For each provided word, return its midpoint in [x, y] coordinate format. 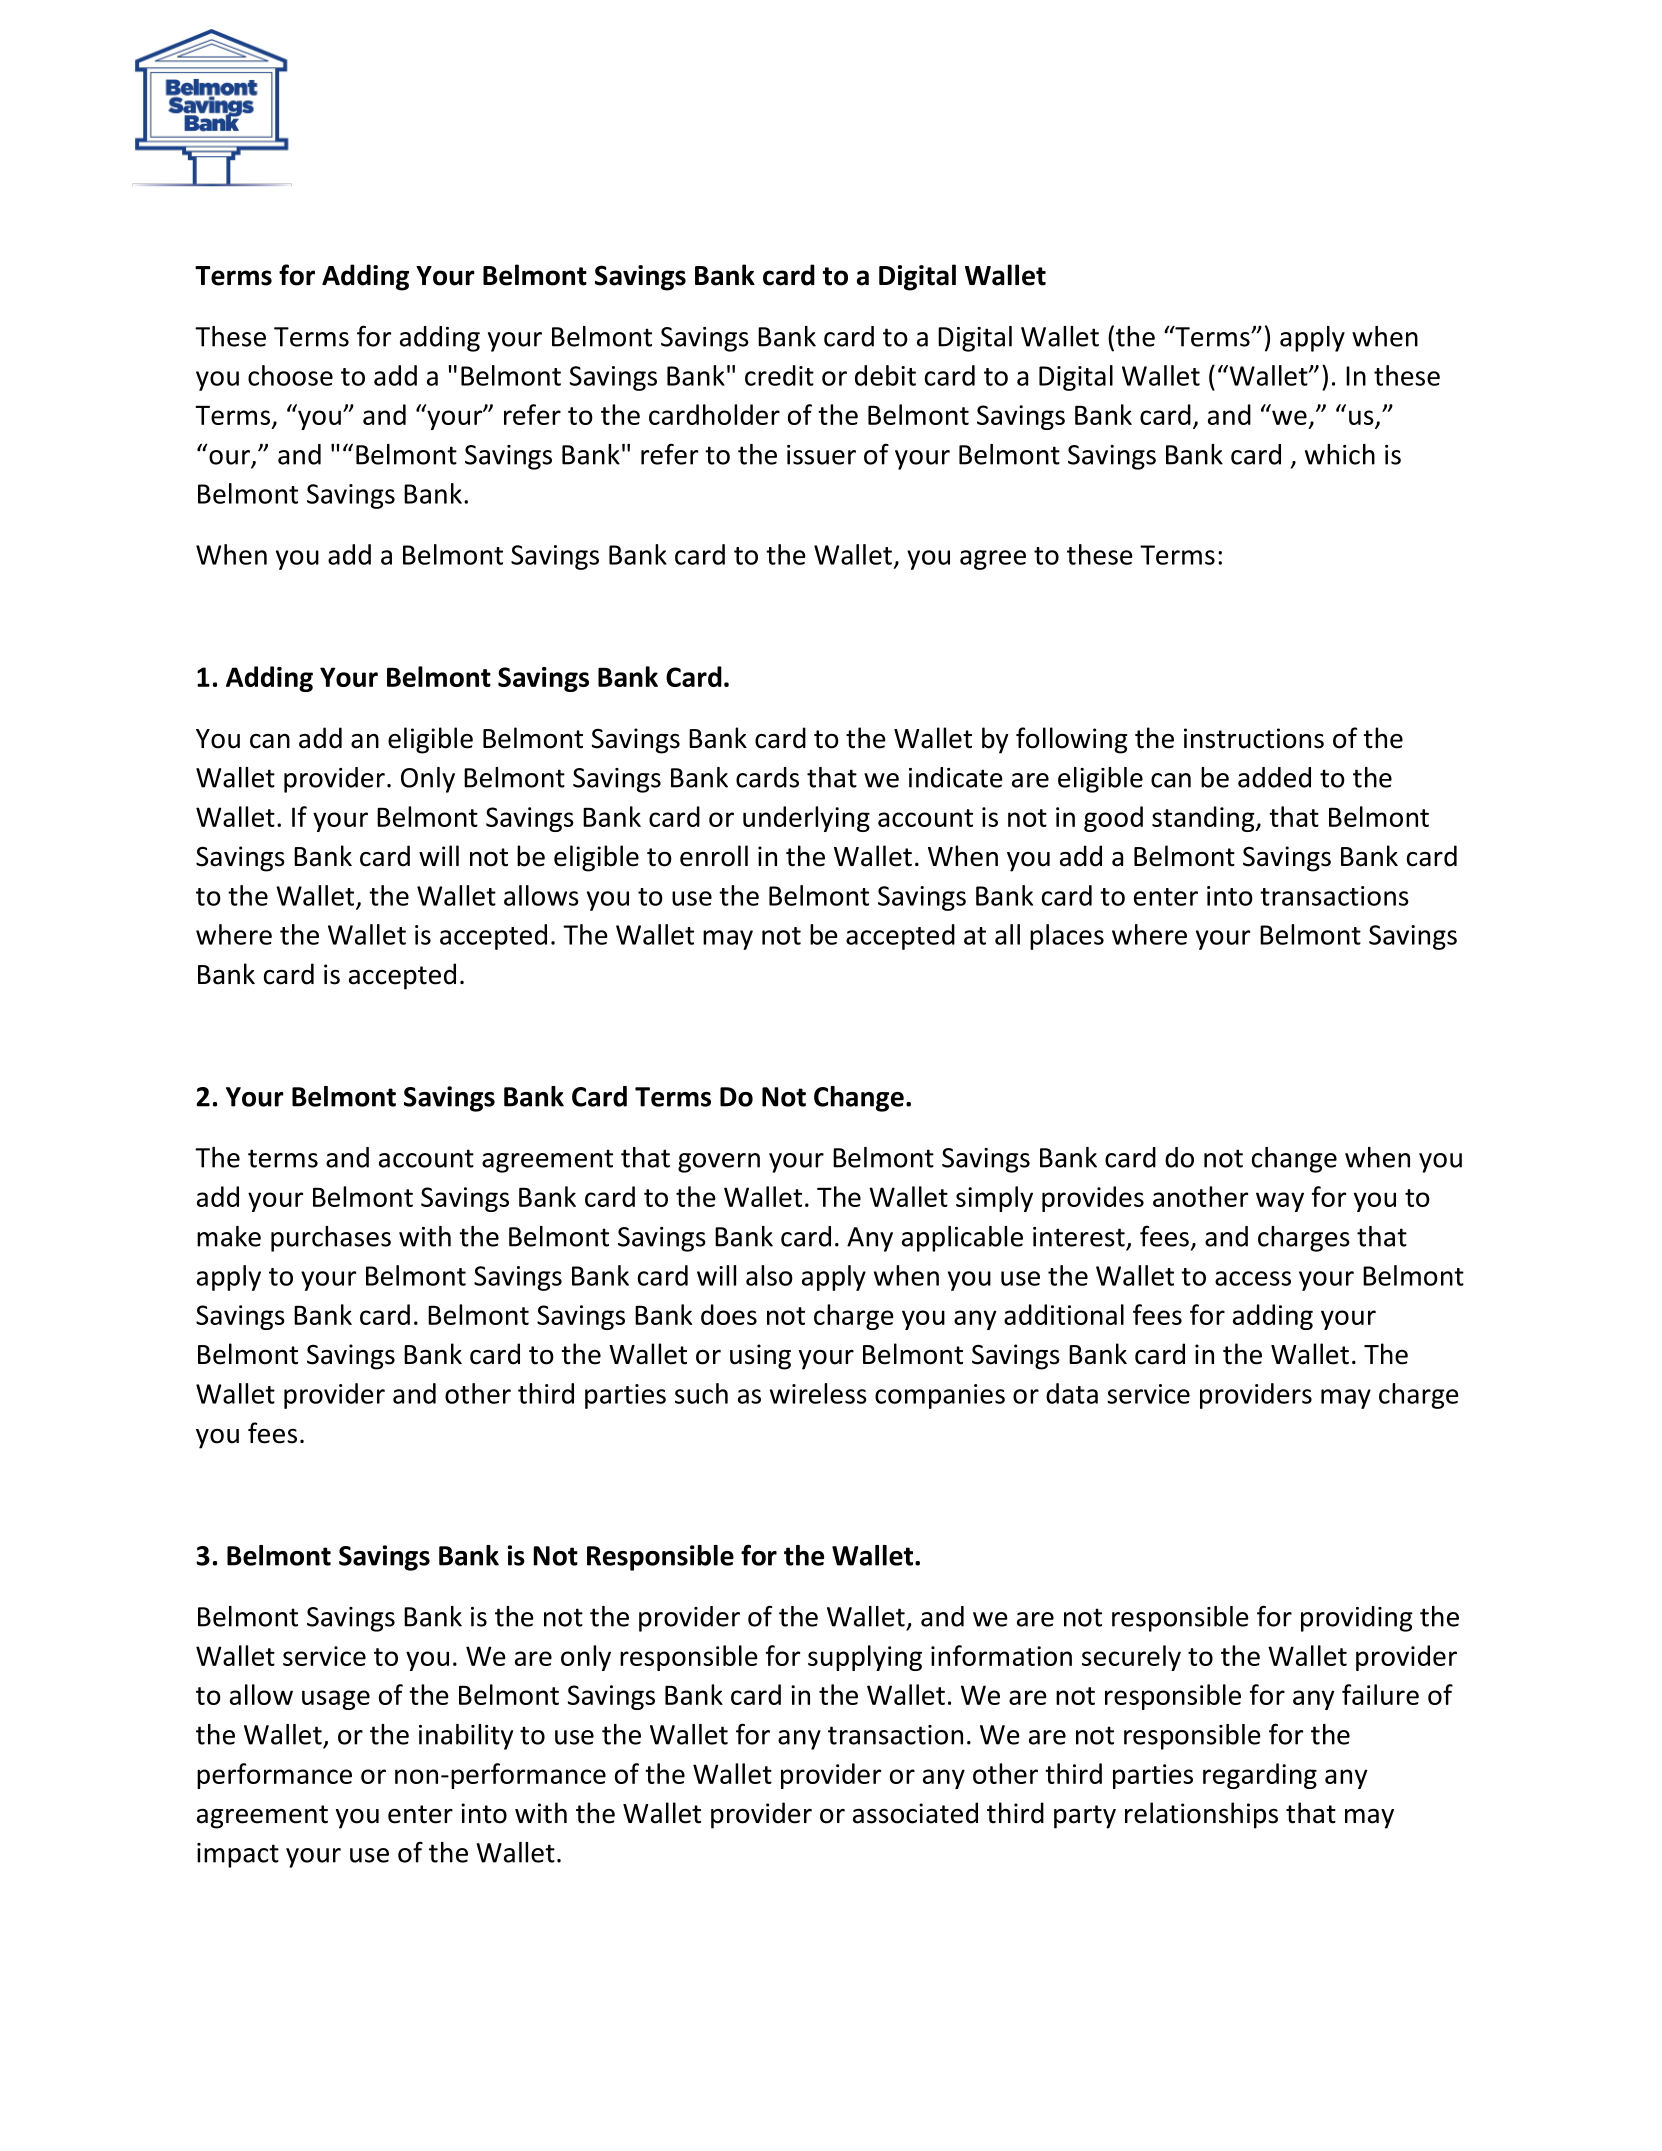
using [760, 1357]
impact [238, 1855]
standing [1204, 819]
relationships [1201, 1815]
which [1340, 454]
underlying [806, 819]
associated [915, 1813]
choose [290, 375]
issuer [821, 455]
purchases [331, 1239]
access [1253, 1278]
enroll [714, 856]
